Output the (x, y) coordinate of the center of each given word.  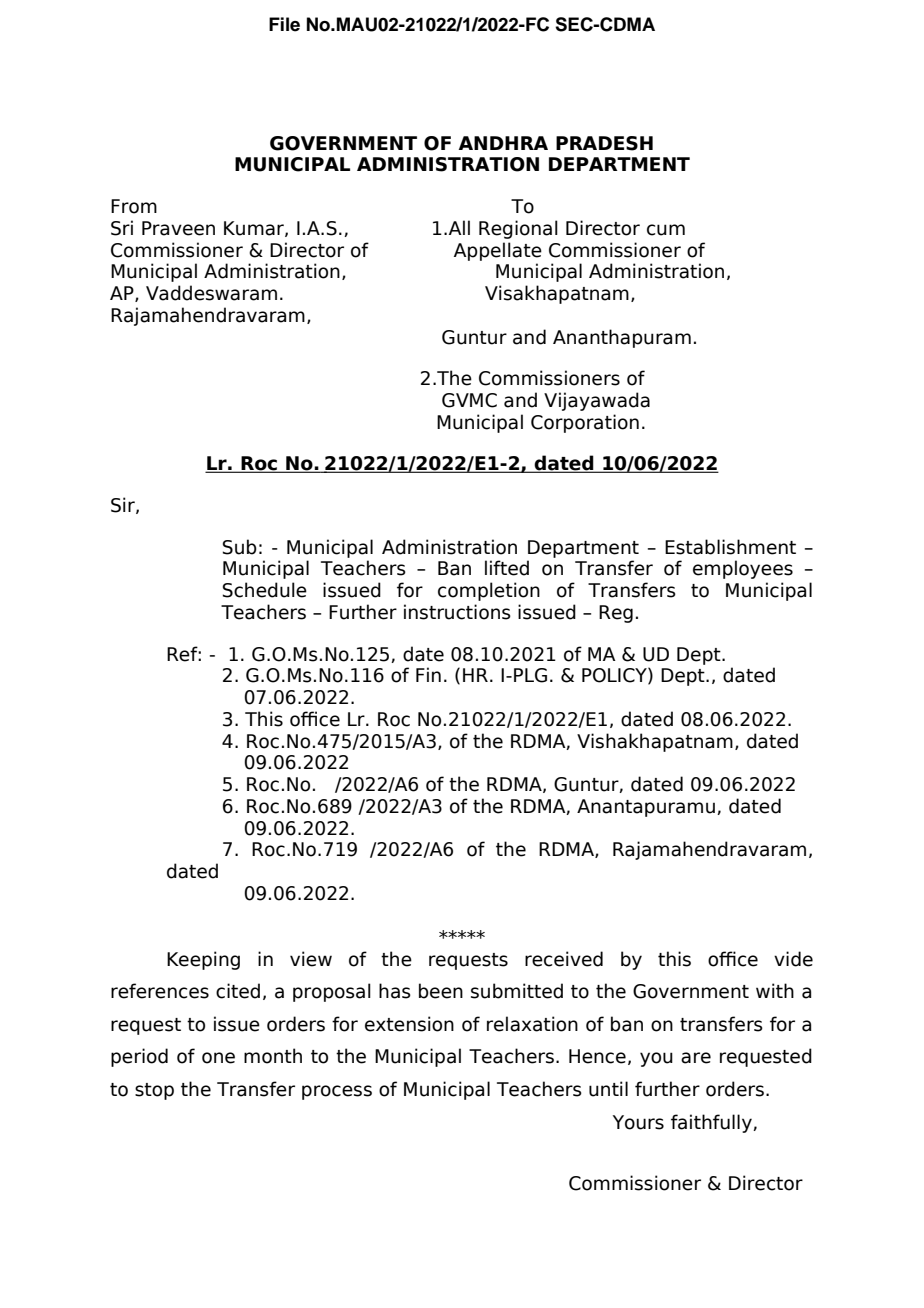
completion (489, 591)
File (284, 24)
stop (154, 1091)
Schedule (265, 590)
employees (743, 569)
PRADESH (604, 143)
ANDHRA (503, 143)
